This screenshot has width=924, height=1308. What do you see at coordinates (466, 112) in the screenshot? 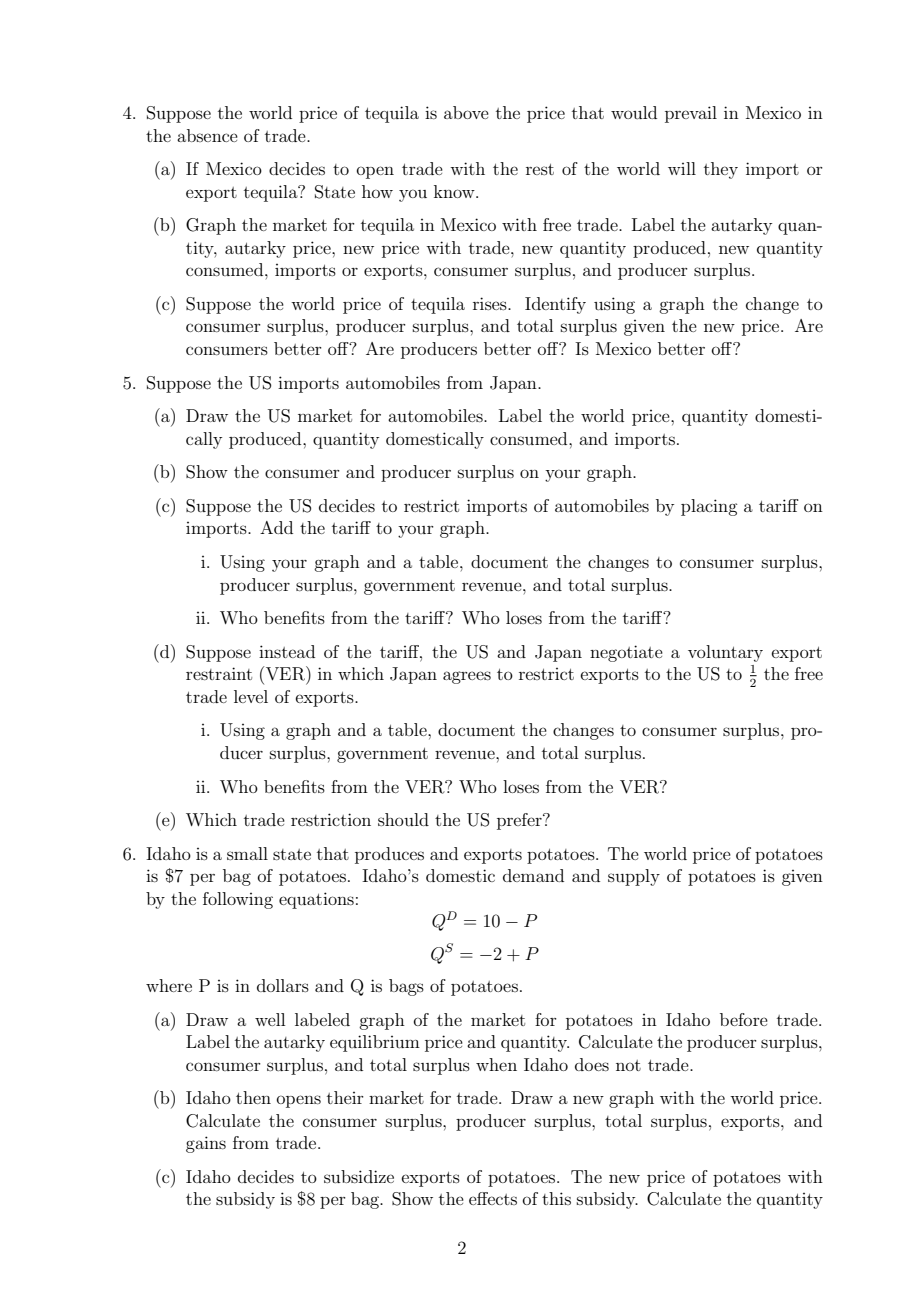
I see `above` at bounding box center [466, 112].
